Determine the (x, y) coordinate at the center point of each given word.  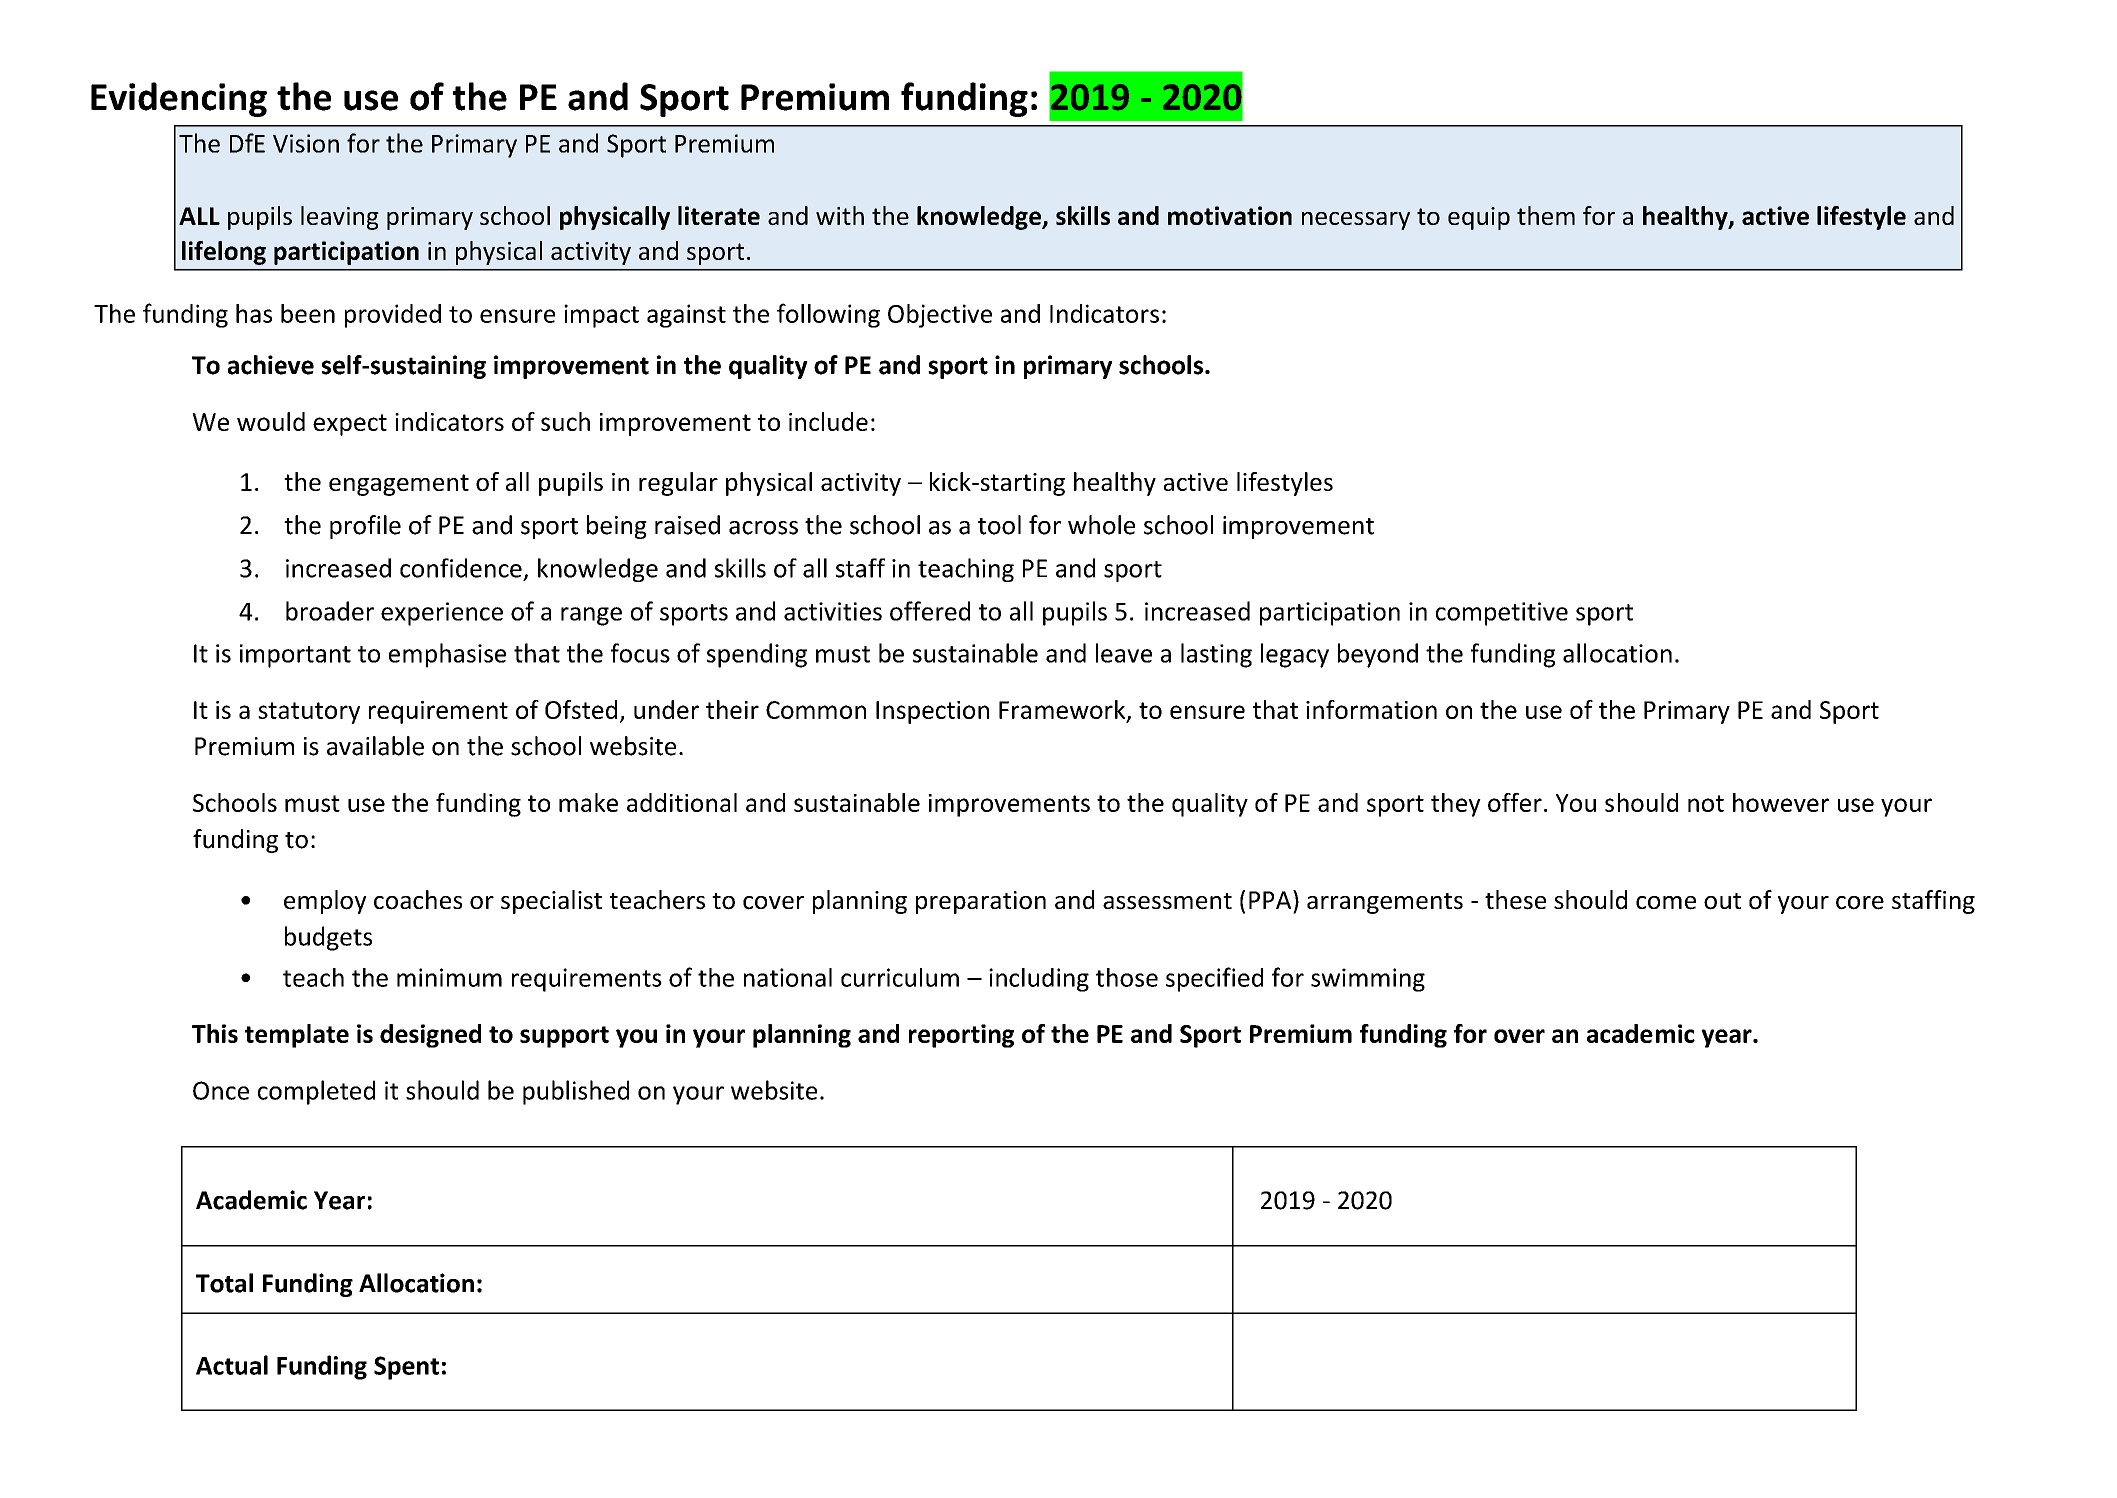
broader (330, 611)
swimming (1368, 980)
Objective (940, 316)
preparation (981, 902)
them (1546, 215)
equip (1479, 218)
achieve (271, 365)
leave (1124, 653)
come (1666, 903)
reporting (961, 1036)
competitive (1502, 614)
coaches (418, 900)
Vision (306, 143)
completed (316, 1092)
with (840, 215)
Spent (406, 1368)
